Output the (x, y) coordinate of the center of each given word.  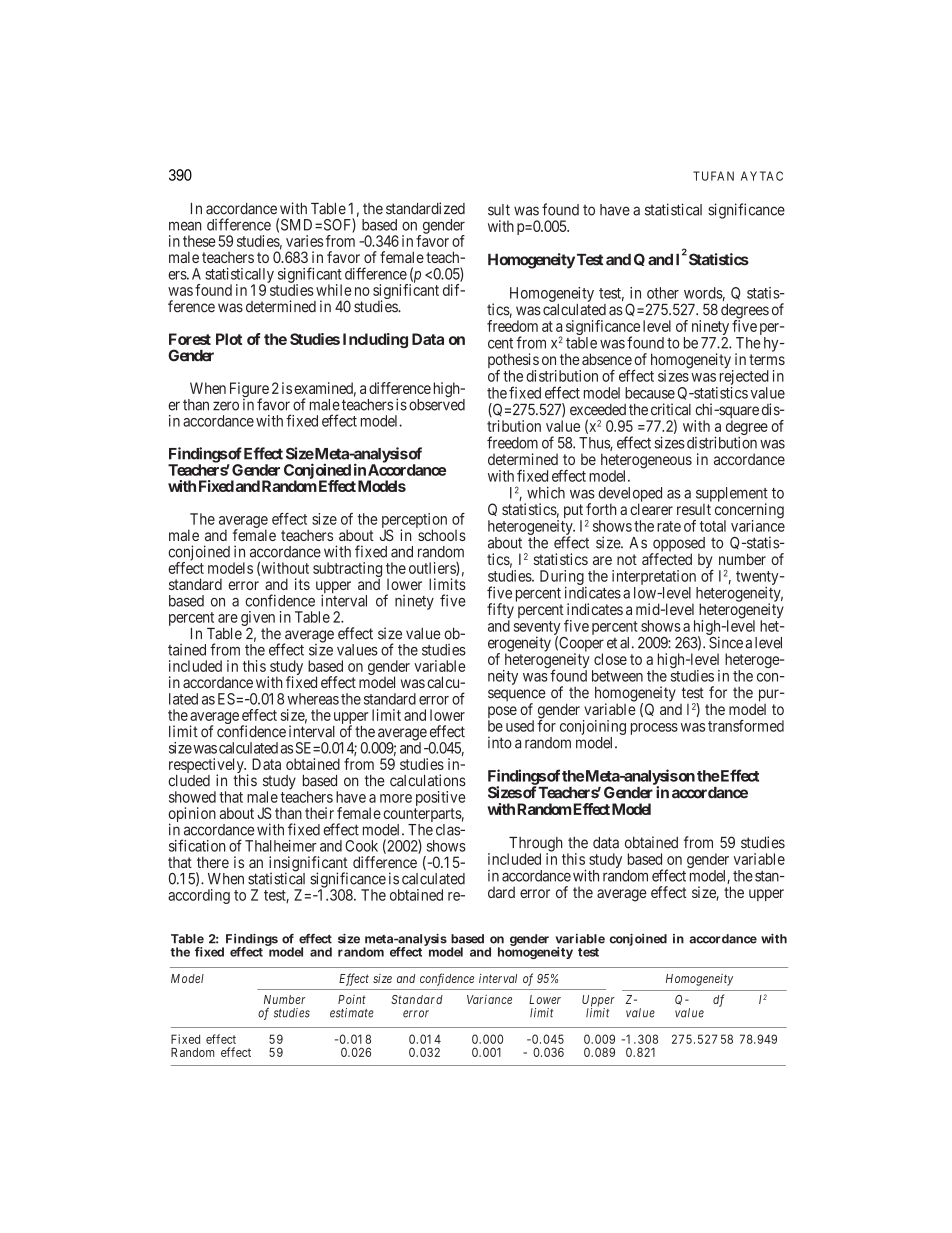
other (663, 293)
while (334, 290)
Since (726, 642)
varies (304, 241)
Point (352, 999)
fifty (500, 612)
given (258, 620)
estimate (352, 1013)
